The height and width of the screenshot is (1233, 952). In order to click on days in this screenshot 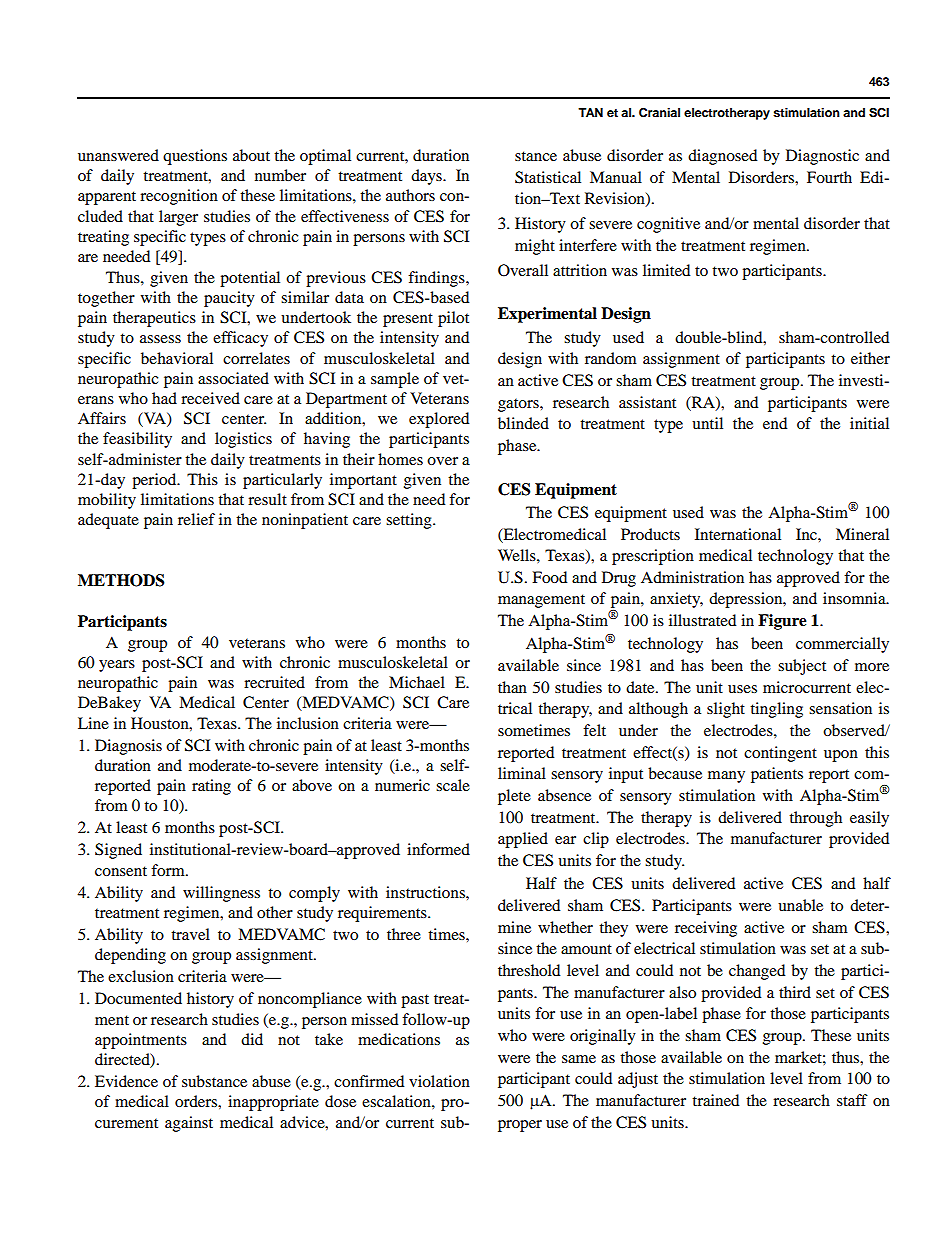, I will do `click(427, 177)`.
